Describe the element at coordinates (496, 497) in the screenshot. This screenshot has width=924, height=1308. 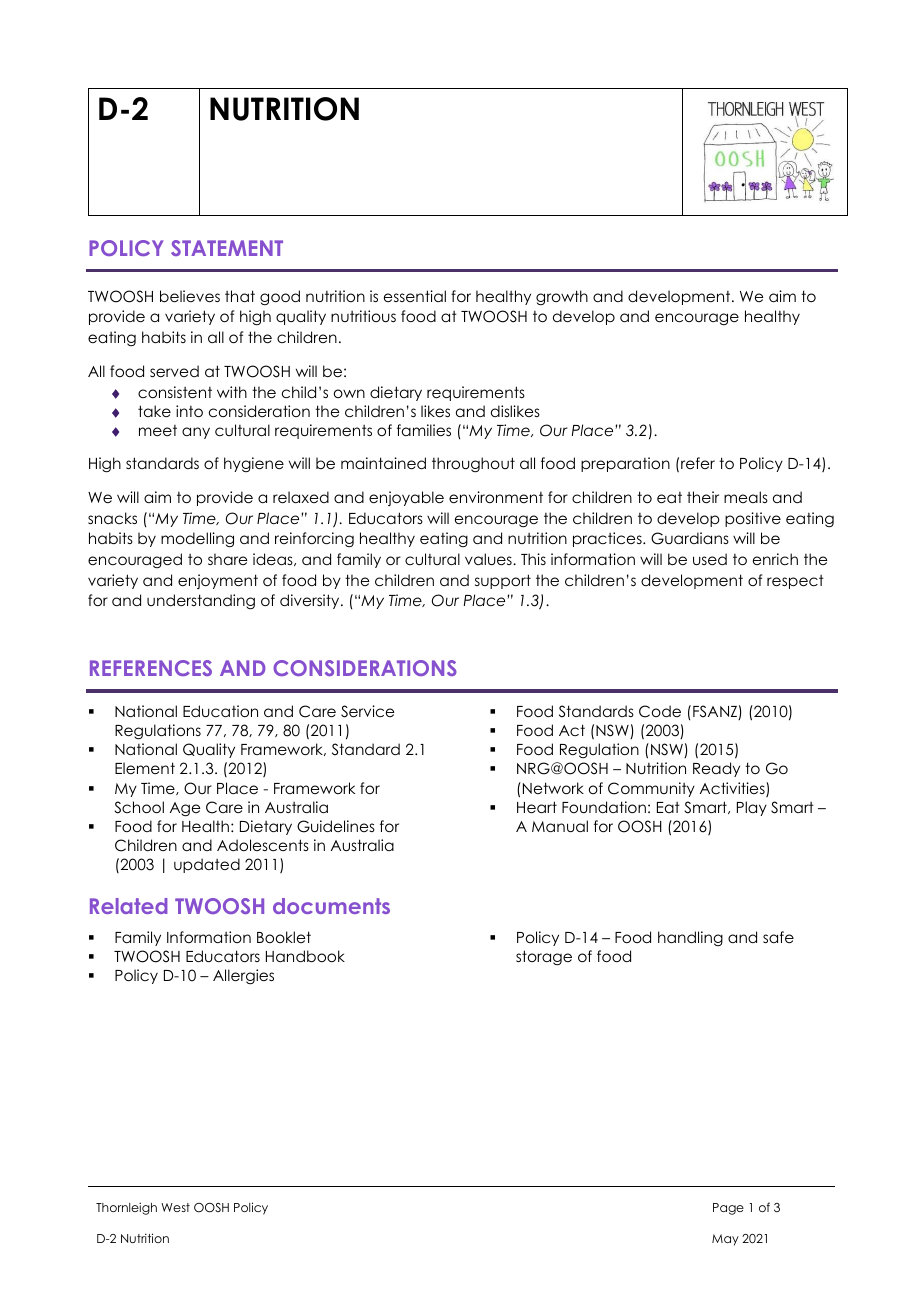
I see `environment` at that location.
